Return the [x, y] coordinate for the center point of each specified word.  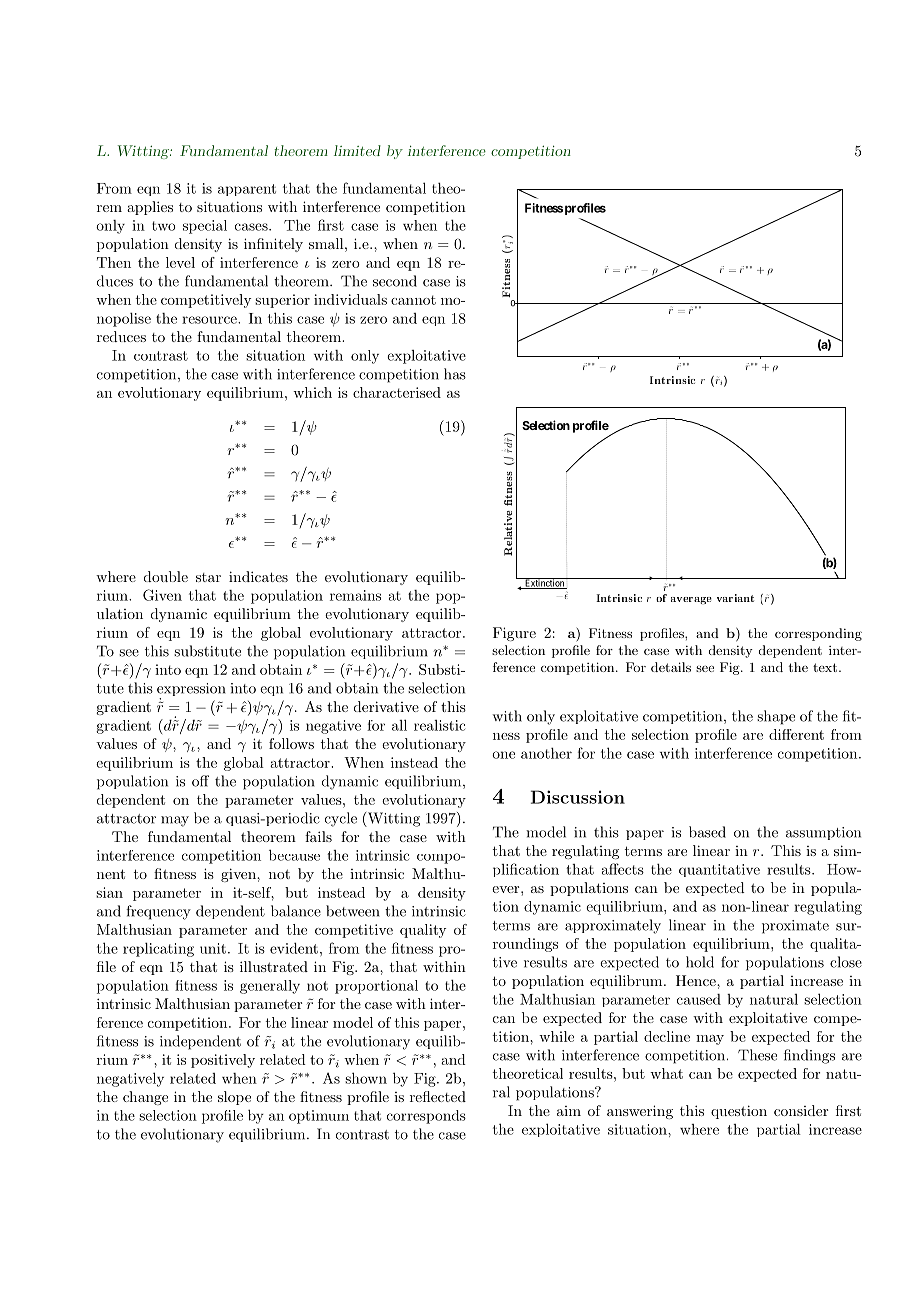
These [757, 1055]
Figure [514, 634]
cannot [413, 300]
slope [234, 1098]
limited [357, 150]
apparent [247, 190]
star [208, 577]
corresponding [818, 634]
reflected [438, 1096]
